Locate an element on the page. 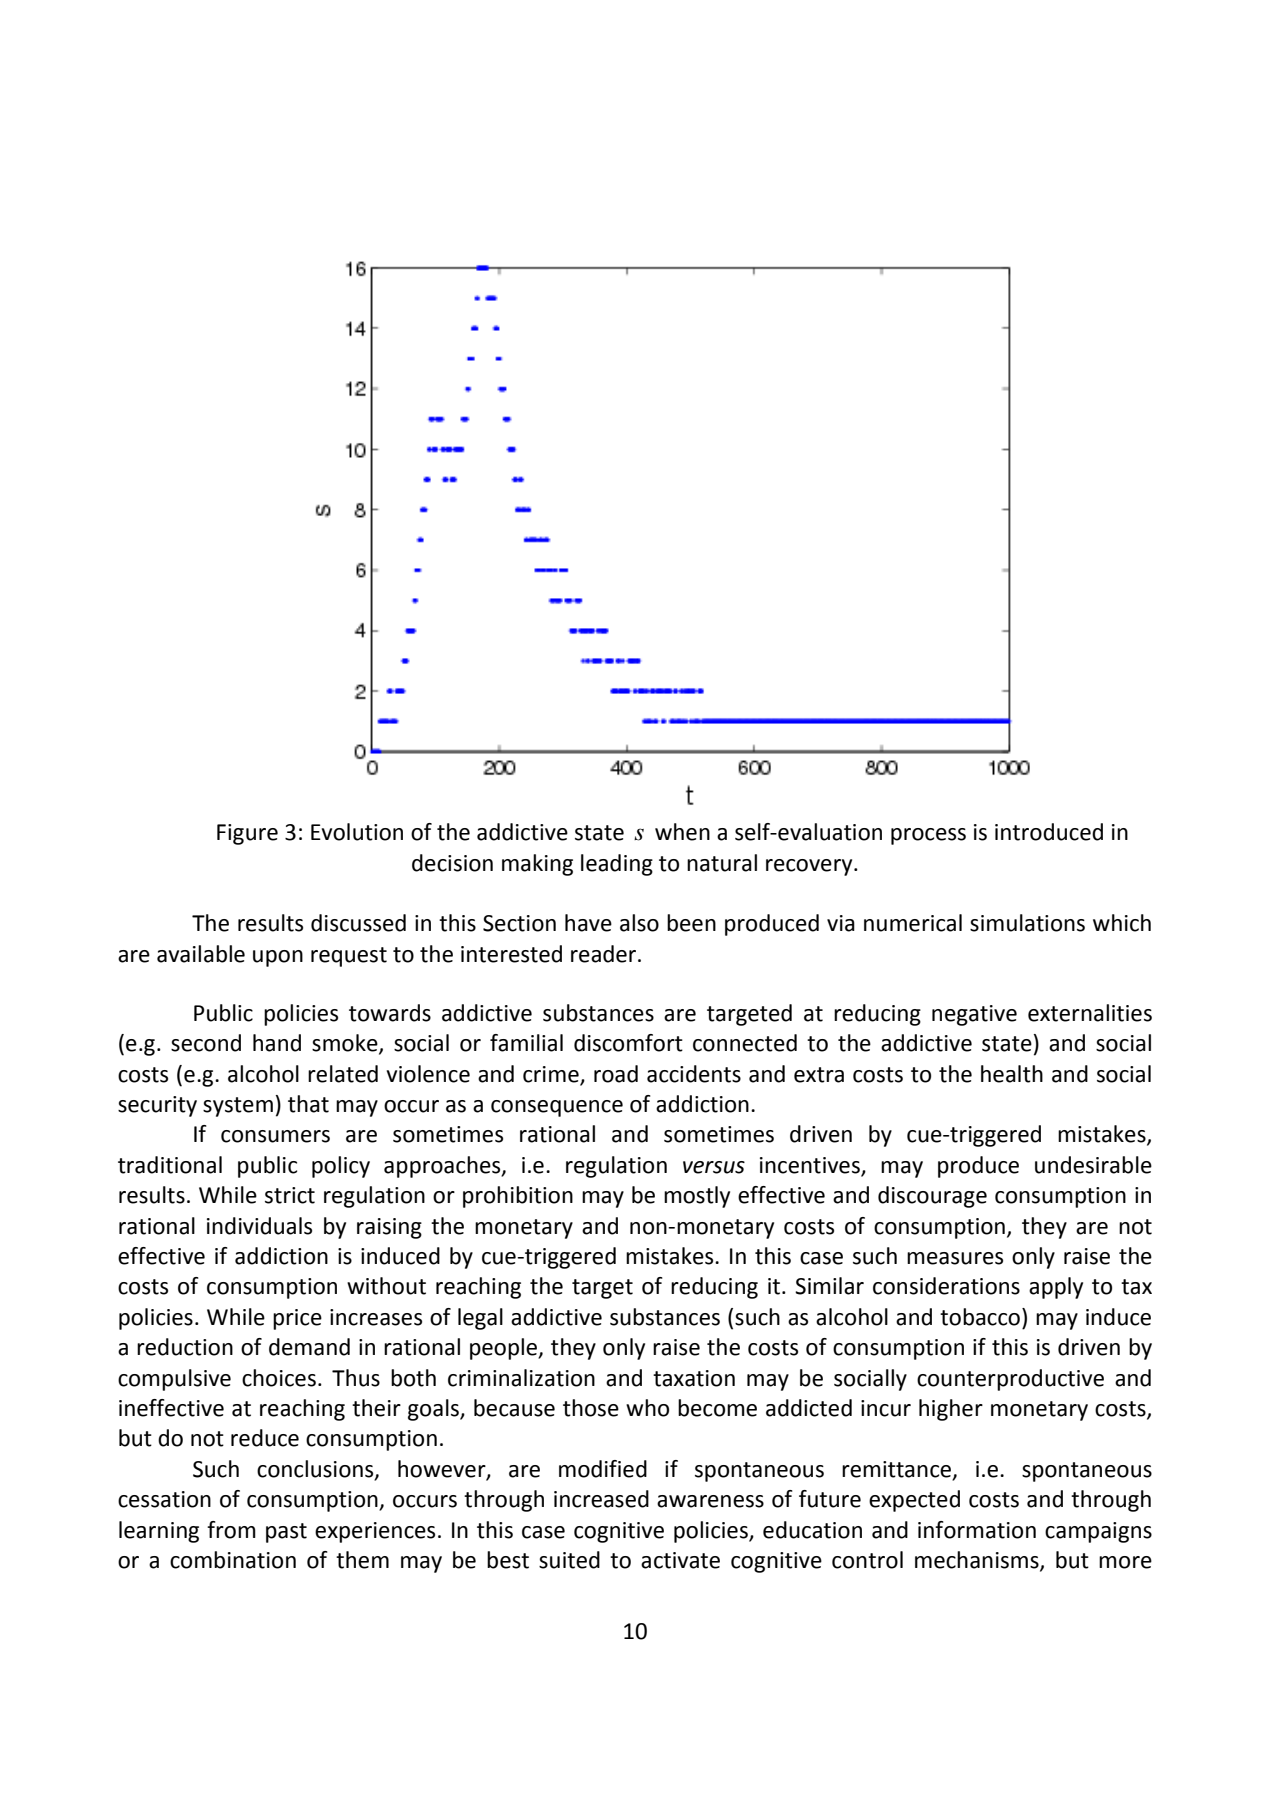  Figure is located at coordinates (247, 834).
